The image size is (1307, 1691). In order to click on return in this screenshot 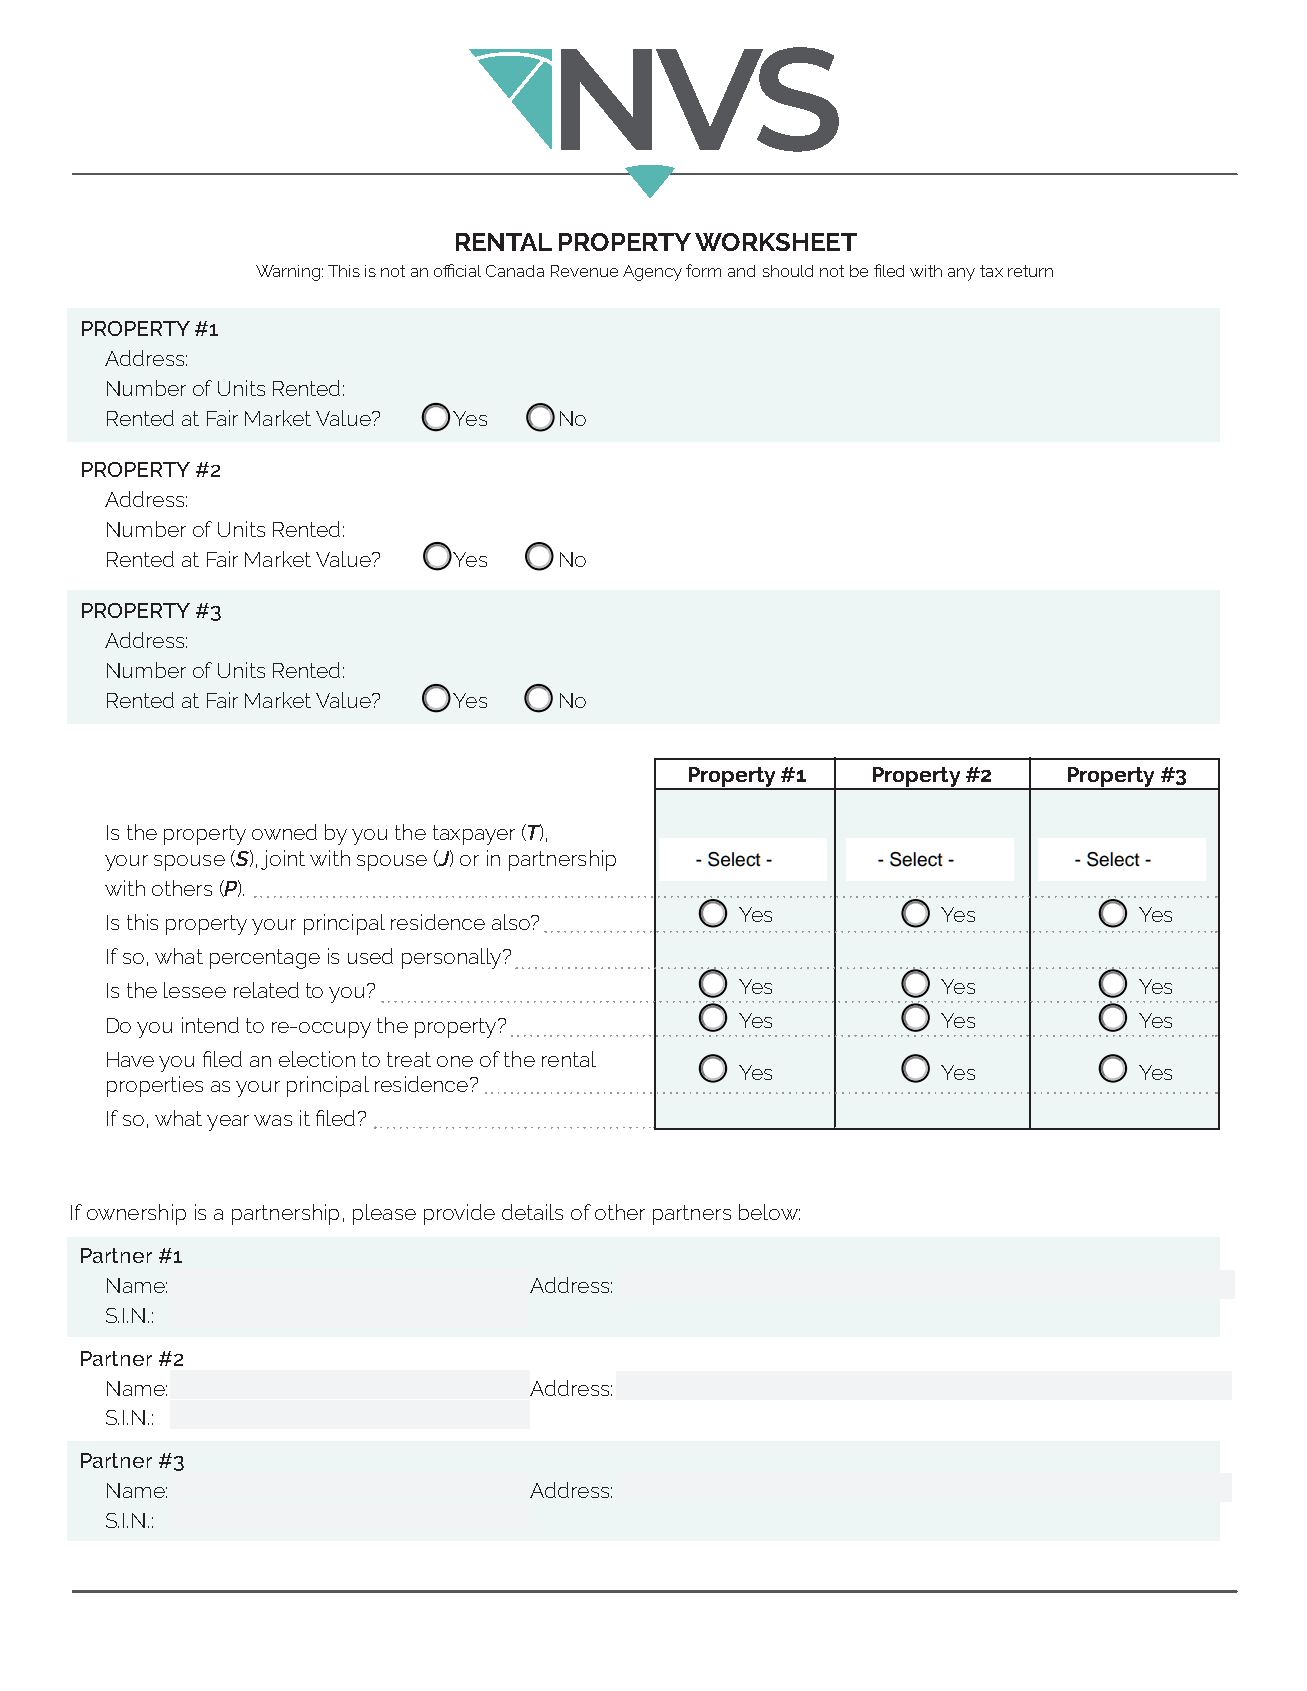, I will do `click(1030, 271)`.
